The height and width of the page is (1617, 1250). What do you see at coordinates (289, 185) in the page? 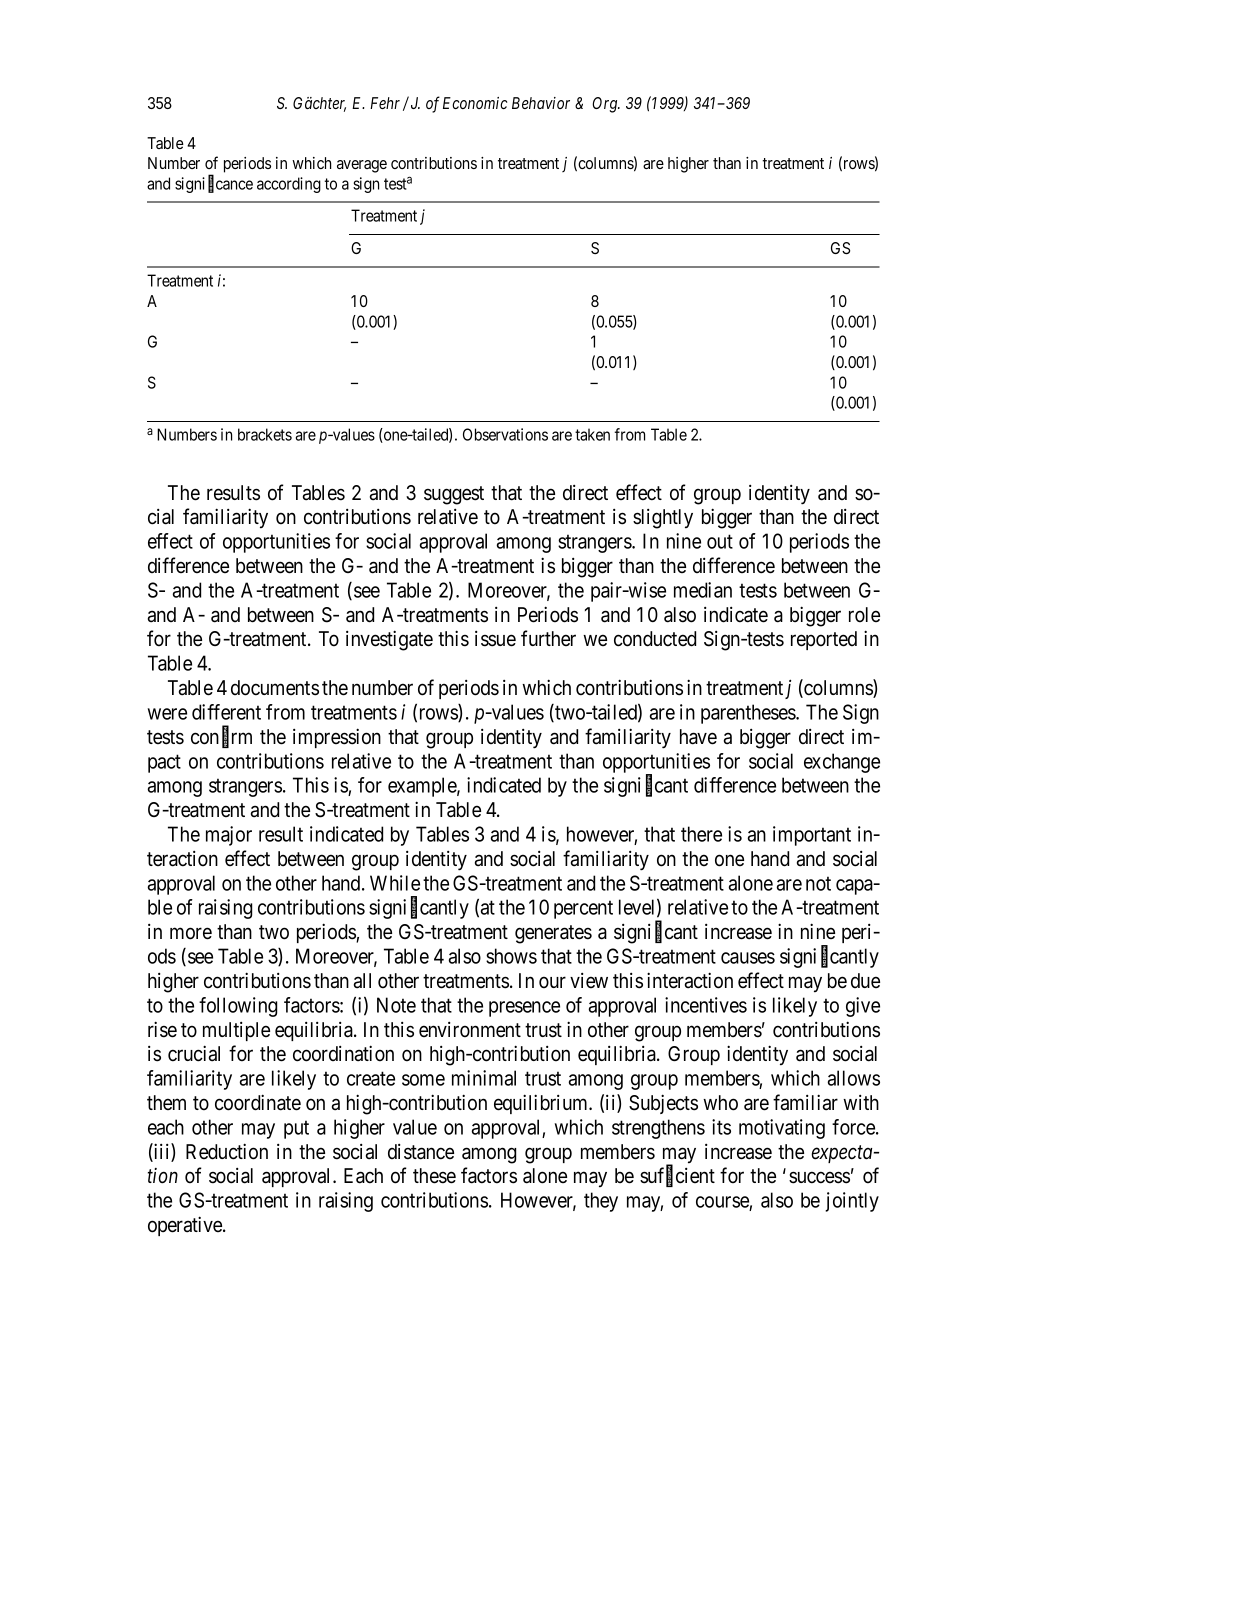
I see `according` at bounding box center [289, 185].
